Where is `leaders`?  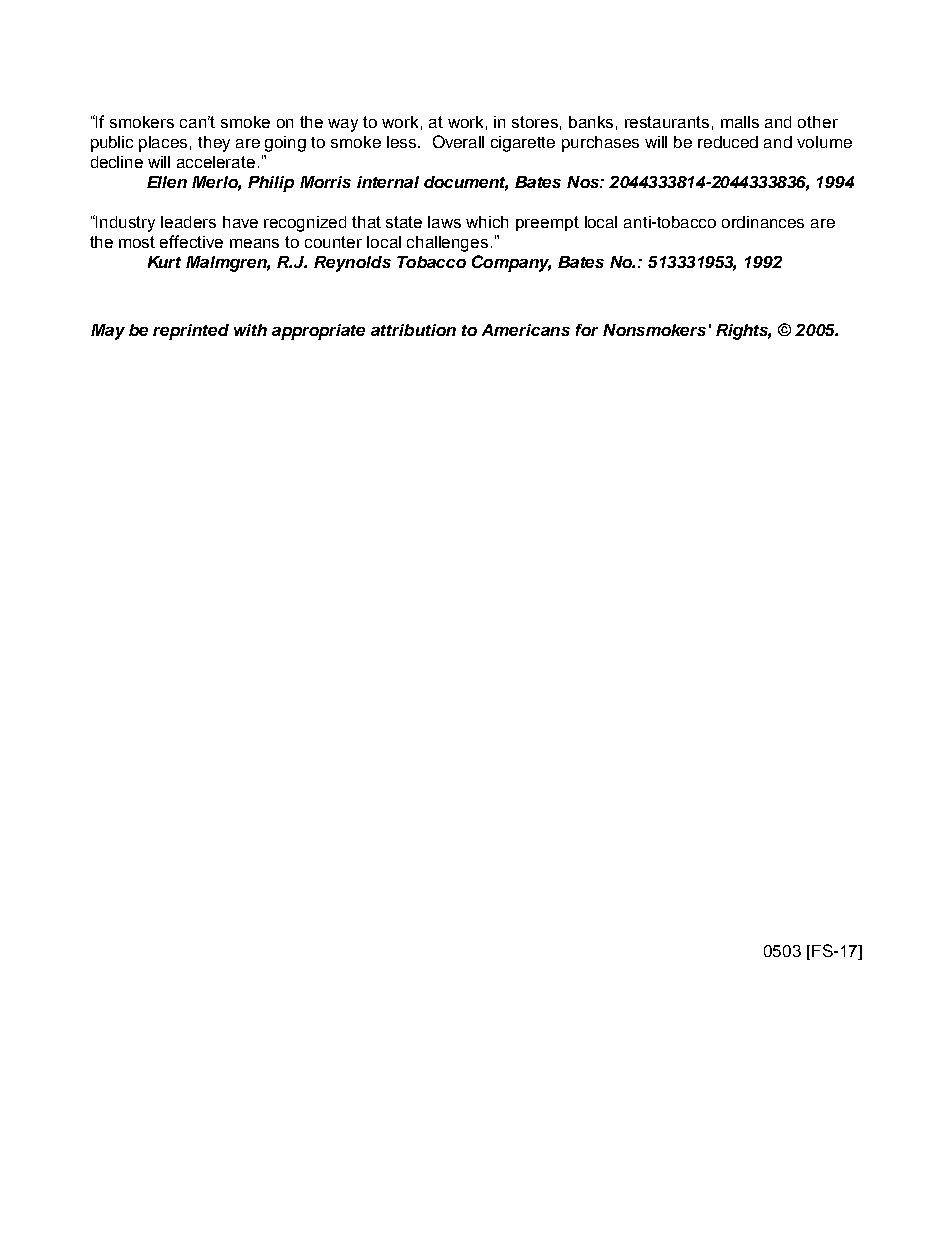 leaders is located at coordinates (188, 222).
